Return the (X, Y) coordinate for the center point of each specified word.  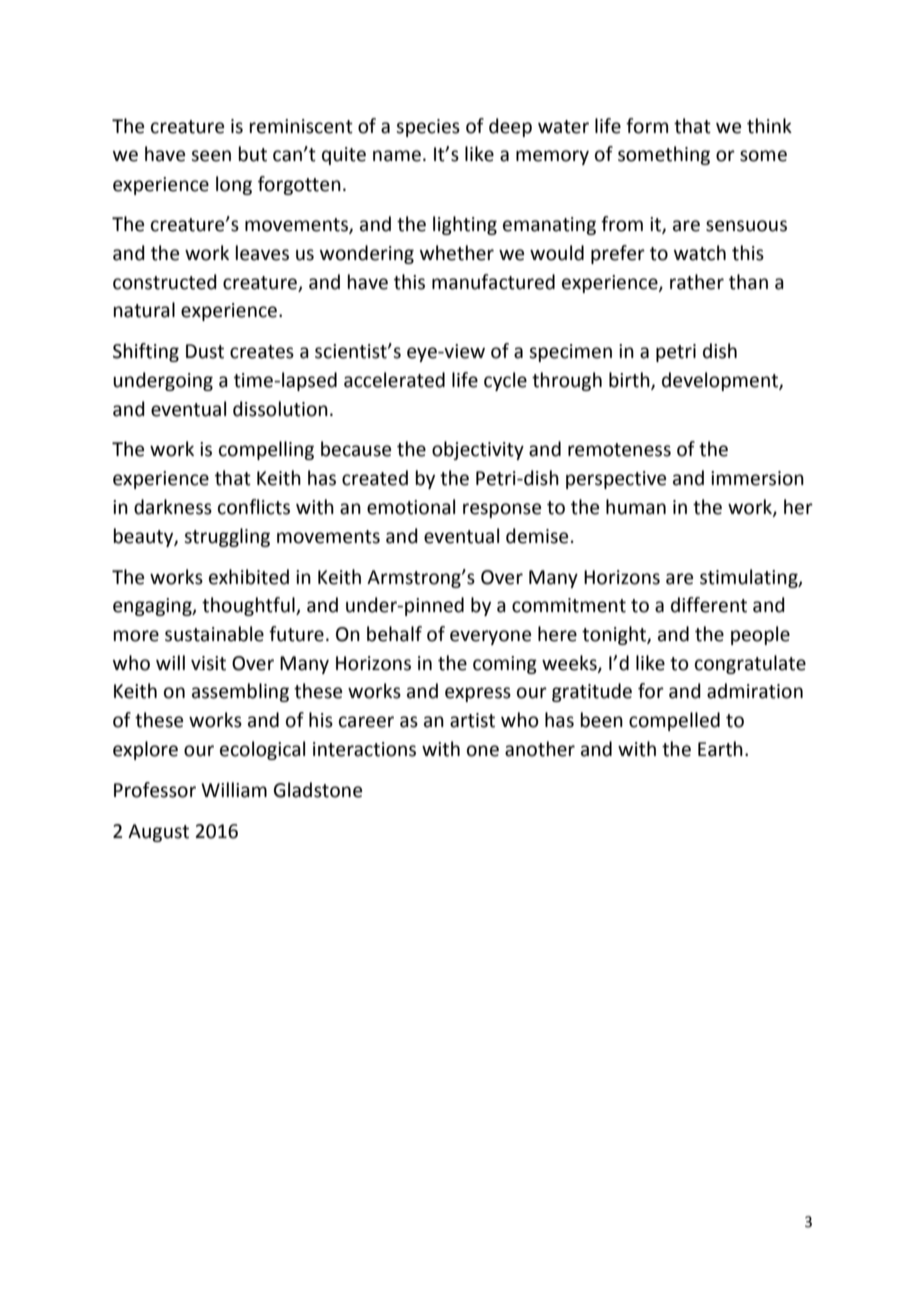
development (721, 381)
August (158, 833)
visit (208, 663)
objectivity (478, 450)
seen (211, 156)
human (636, 507)
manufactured (493, 282)
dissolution (280, 409)
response (502, 510)
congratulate (750, 664)
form (647, 126)
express (478, 694)
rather (697, 282)
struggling (227, 537)
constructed (165, 282)
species (428, 128)
